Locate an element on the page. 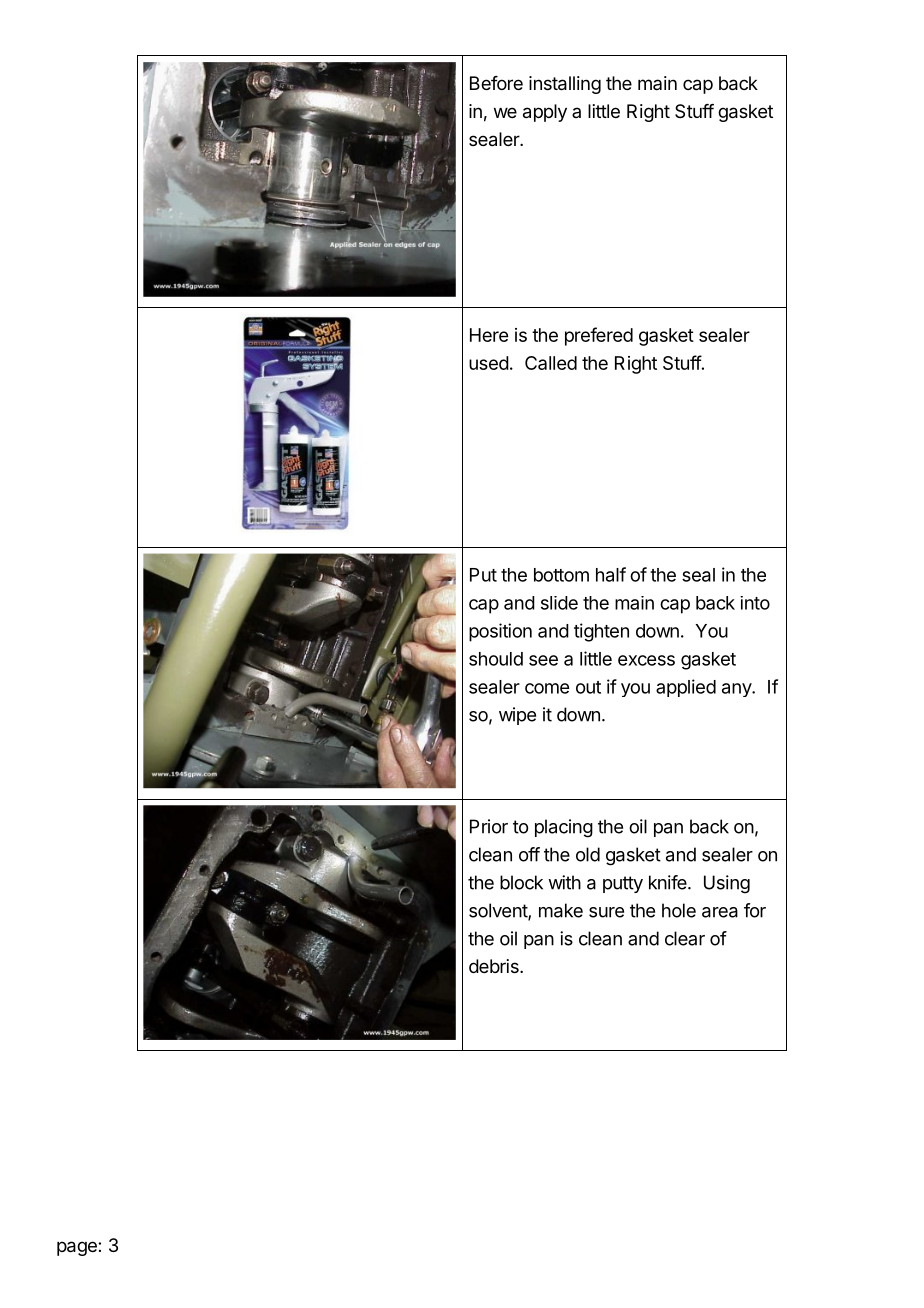  half is located at coordinates (611, 574).
